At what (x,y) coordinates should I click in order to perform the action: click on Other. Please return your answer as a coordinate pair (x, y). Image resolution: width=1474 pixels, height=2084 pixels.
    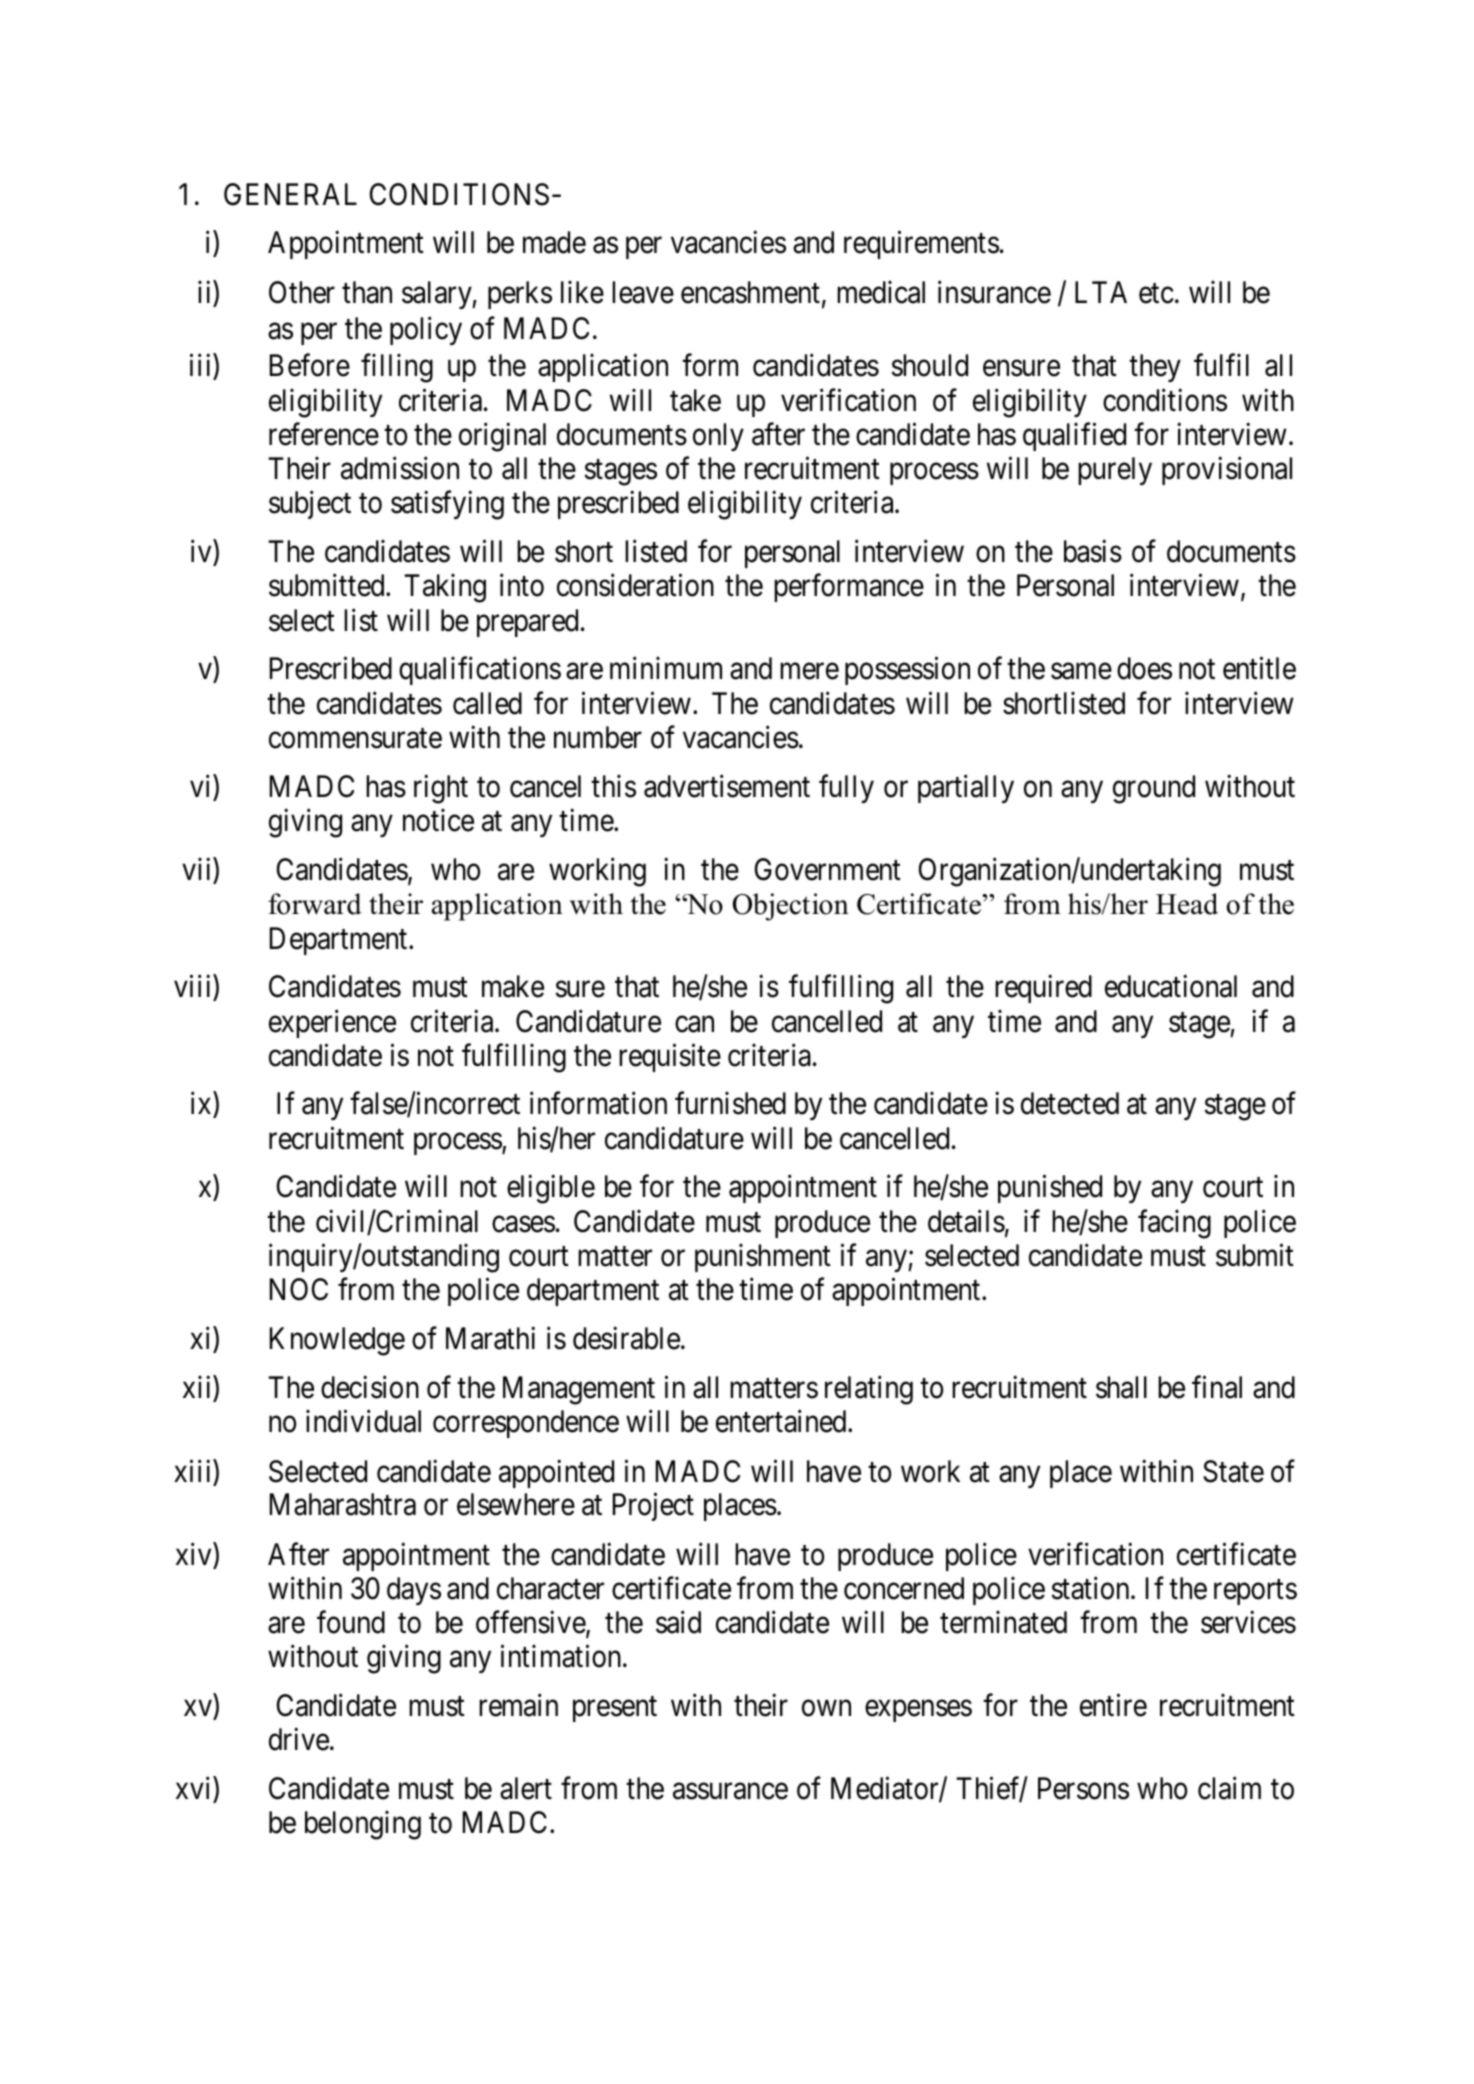
    Looking at the image, I should click on (302, 292).
